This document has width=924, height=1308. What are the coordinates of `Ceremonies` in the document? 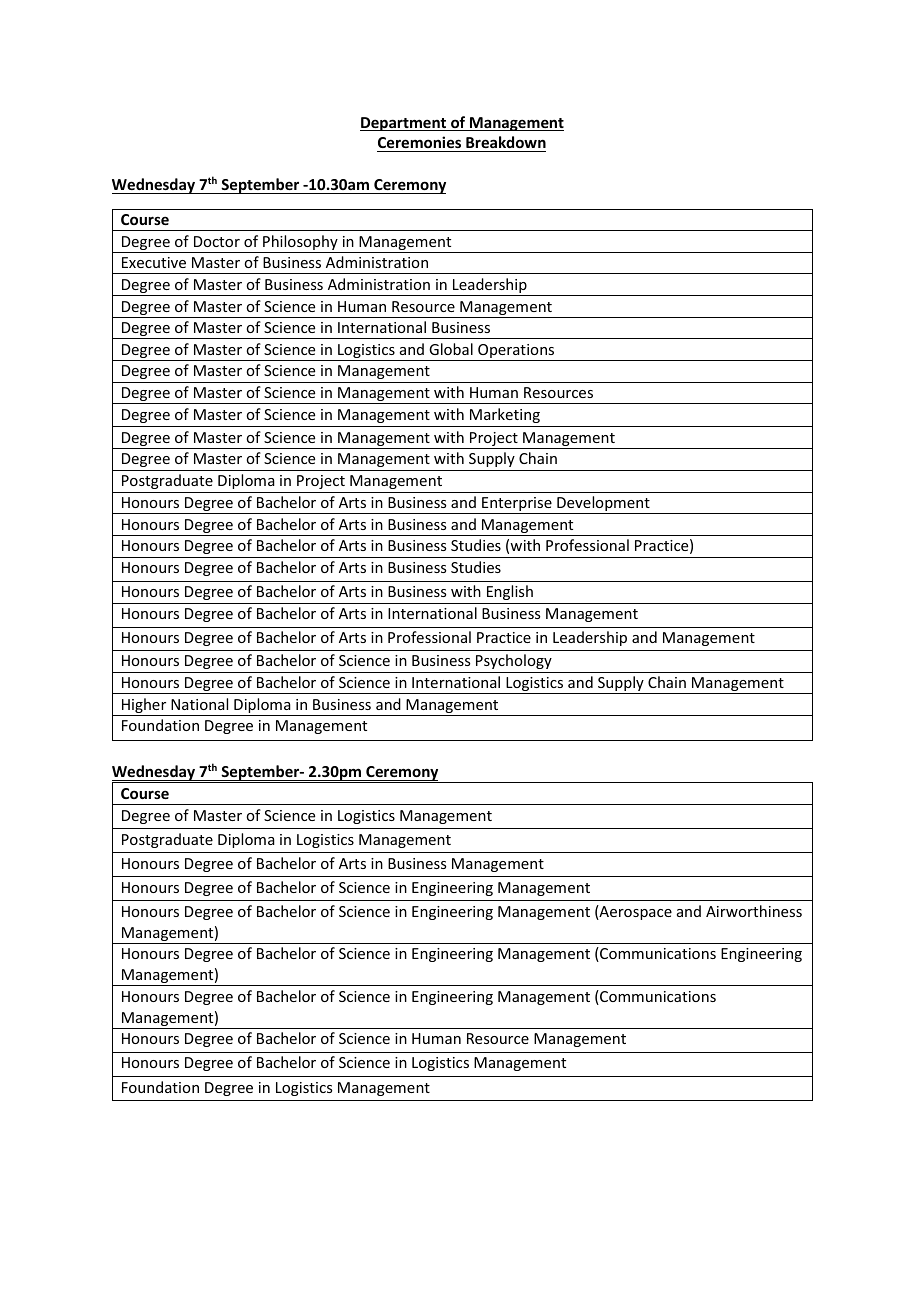 It's located at (420, 144).
